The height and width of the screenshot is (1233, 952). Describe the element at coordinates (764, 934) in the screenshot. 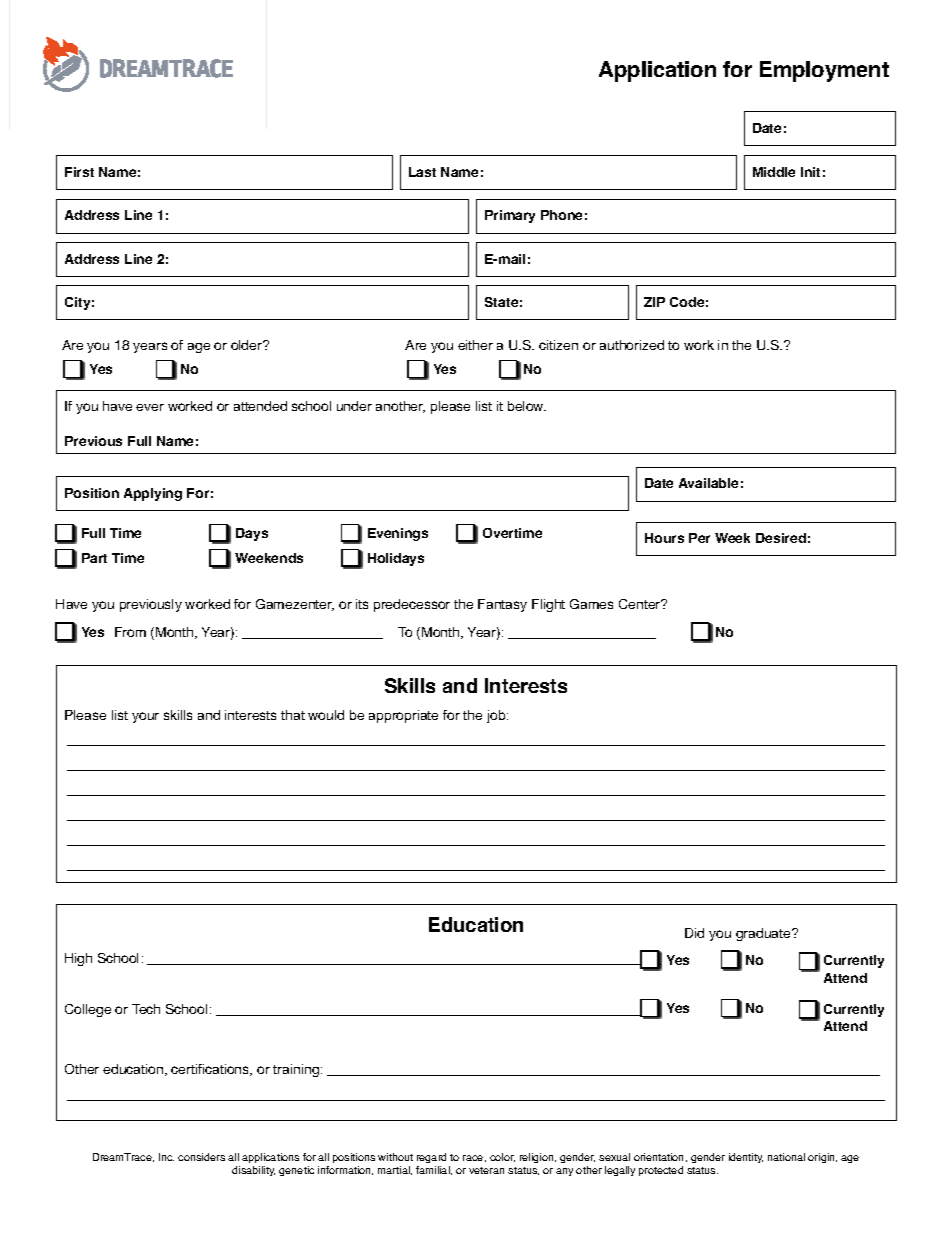

I see `graduate` at that location.
